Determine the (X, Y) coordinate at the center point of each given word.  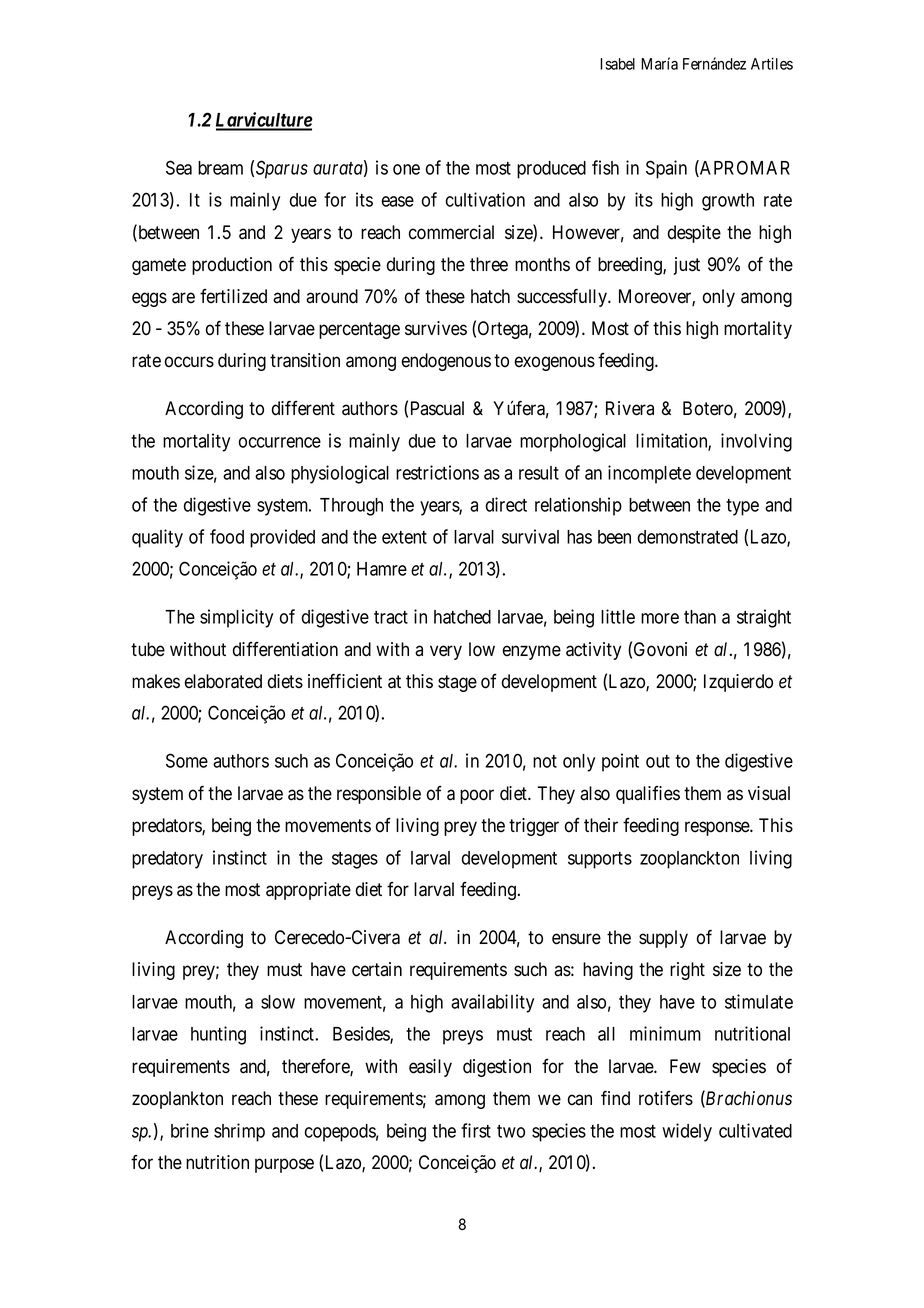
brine (190, 1130)
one (406, 169)
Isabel (617, 64)
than (700, 617)
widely (687, 1132)
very (446, 652)
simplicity (236, 618)
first (476, 1130)
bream (220, 168)
